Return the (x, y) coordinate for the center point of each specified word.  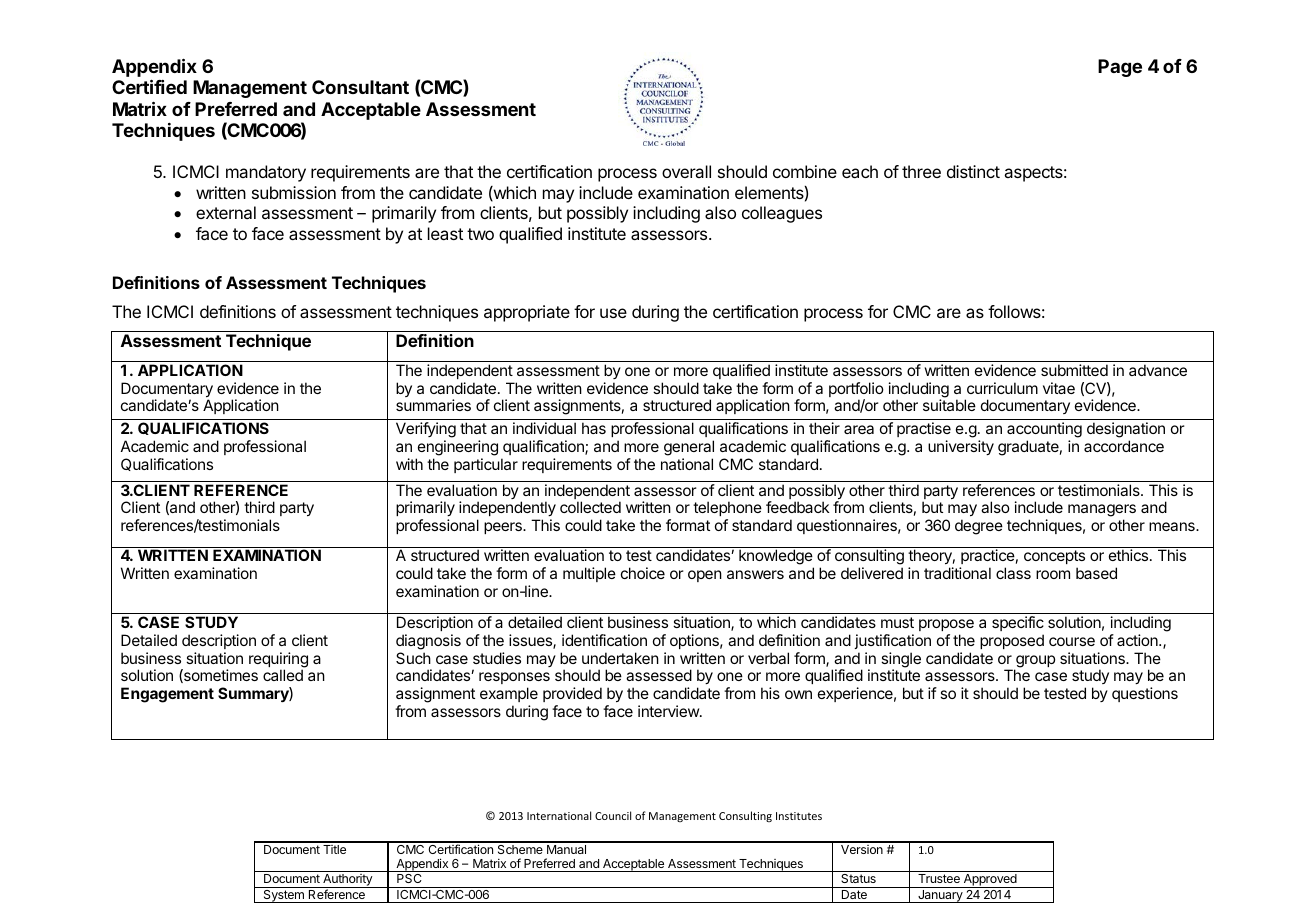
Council (613, 815)
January (940, 896)
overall (686, 171)
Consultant (360, 87)
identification (604, 640)
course (1072, 641)
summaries (433, 405)
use (613, 313)
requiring (278, 661)
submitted (1074, 370)
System (283, 896)
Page (1120, 68)
